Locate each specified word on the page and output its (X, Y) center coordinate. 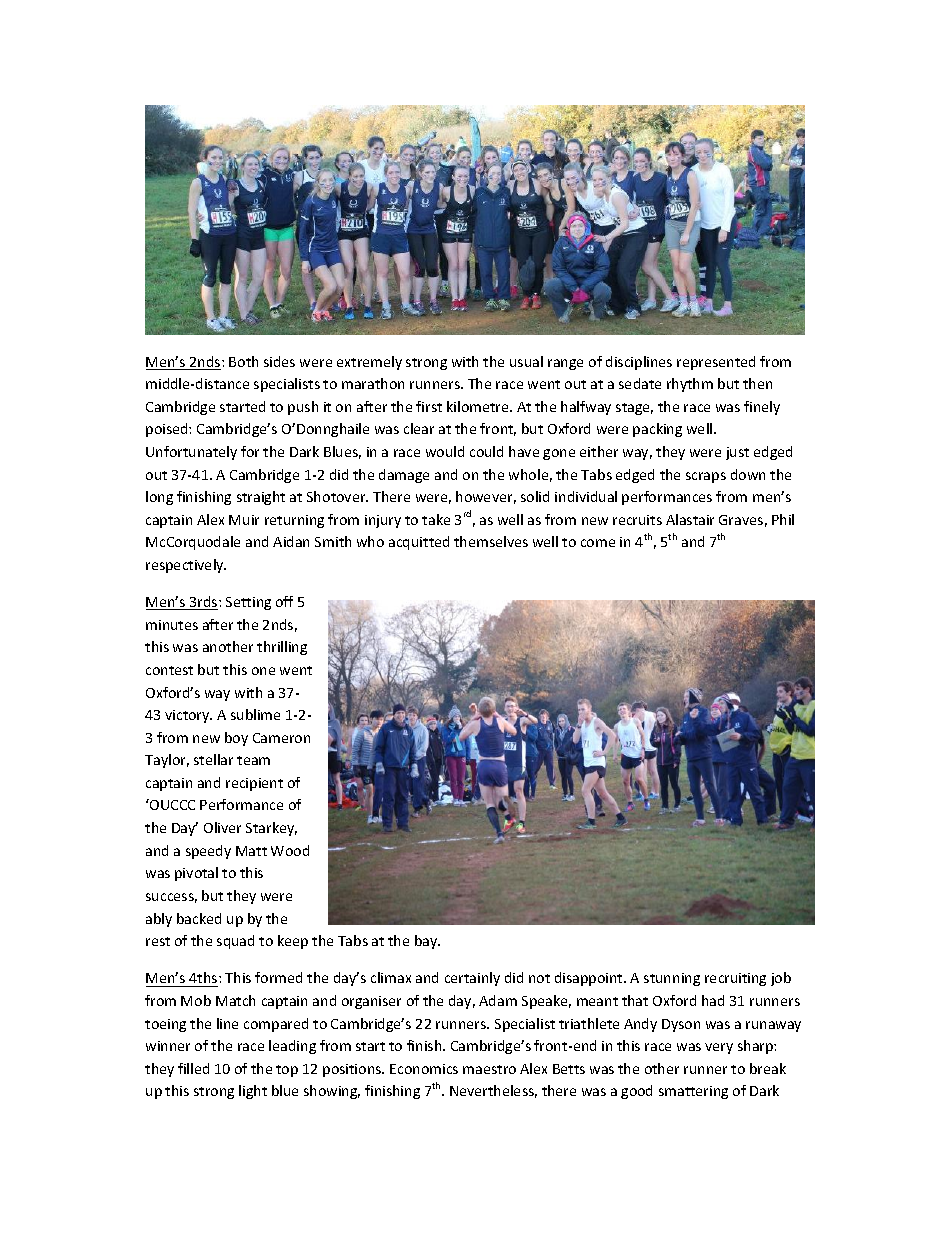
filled (193, 1068)
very (719, 1048)
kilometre (479, 406)
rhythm (690, 385)
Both (243, 361)
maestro (489, 1069)
